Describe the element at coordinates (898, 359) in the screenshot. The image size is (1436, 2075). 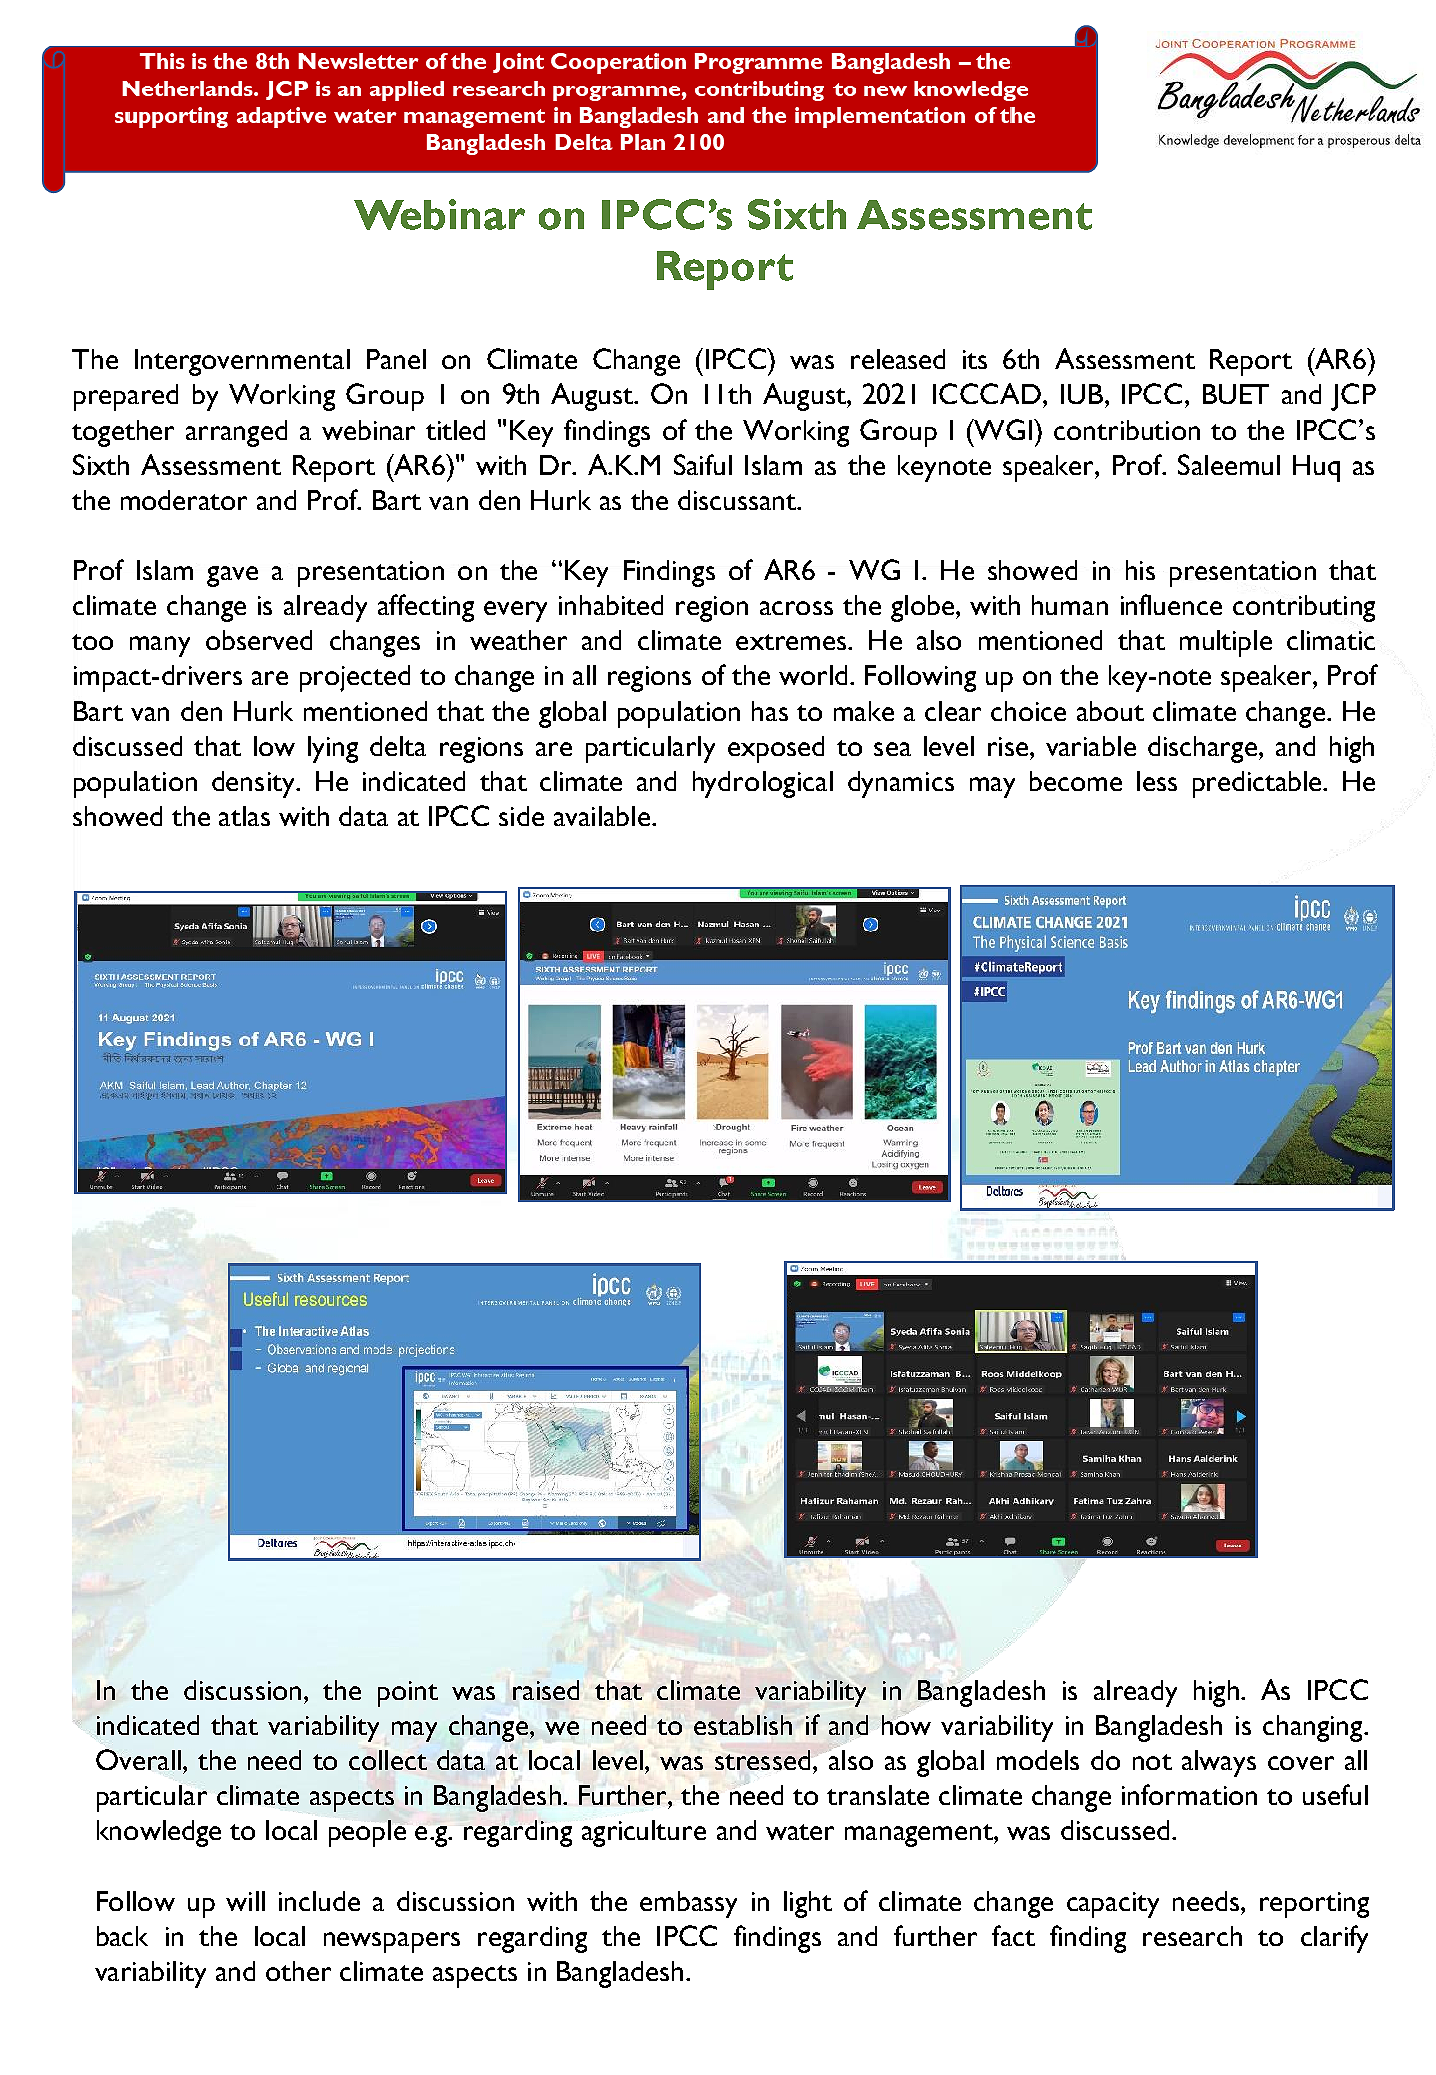
I see `released` at that location.
